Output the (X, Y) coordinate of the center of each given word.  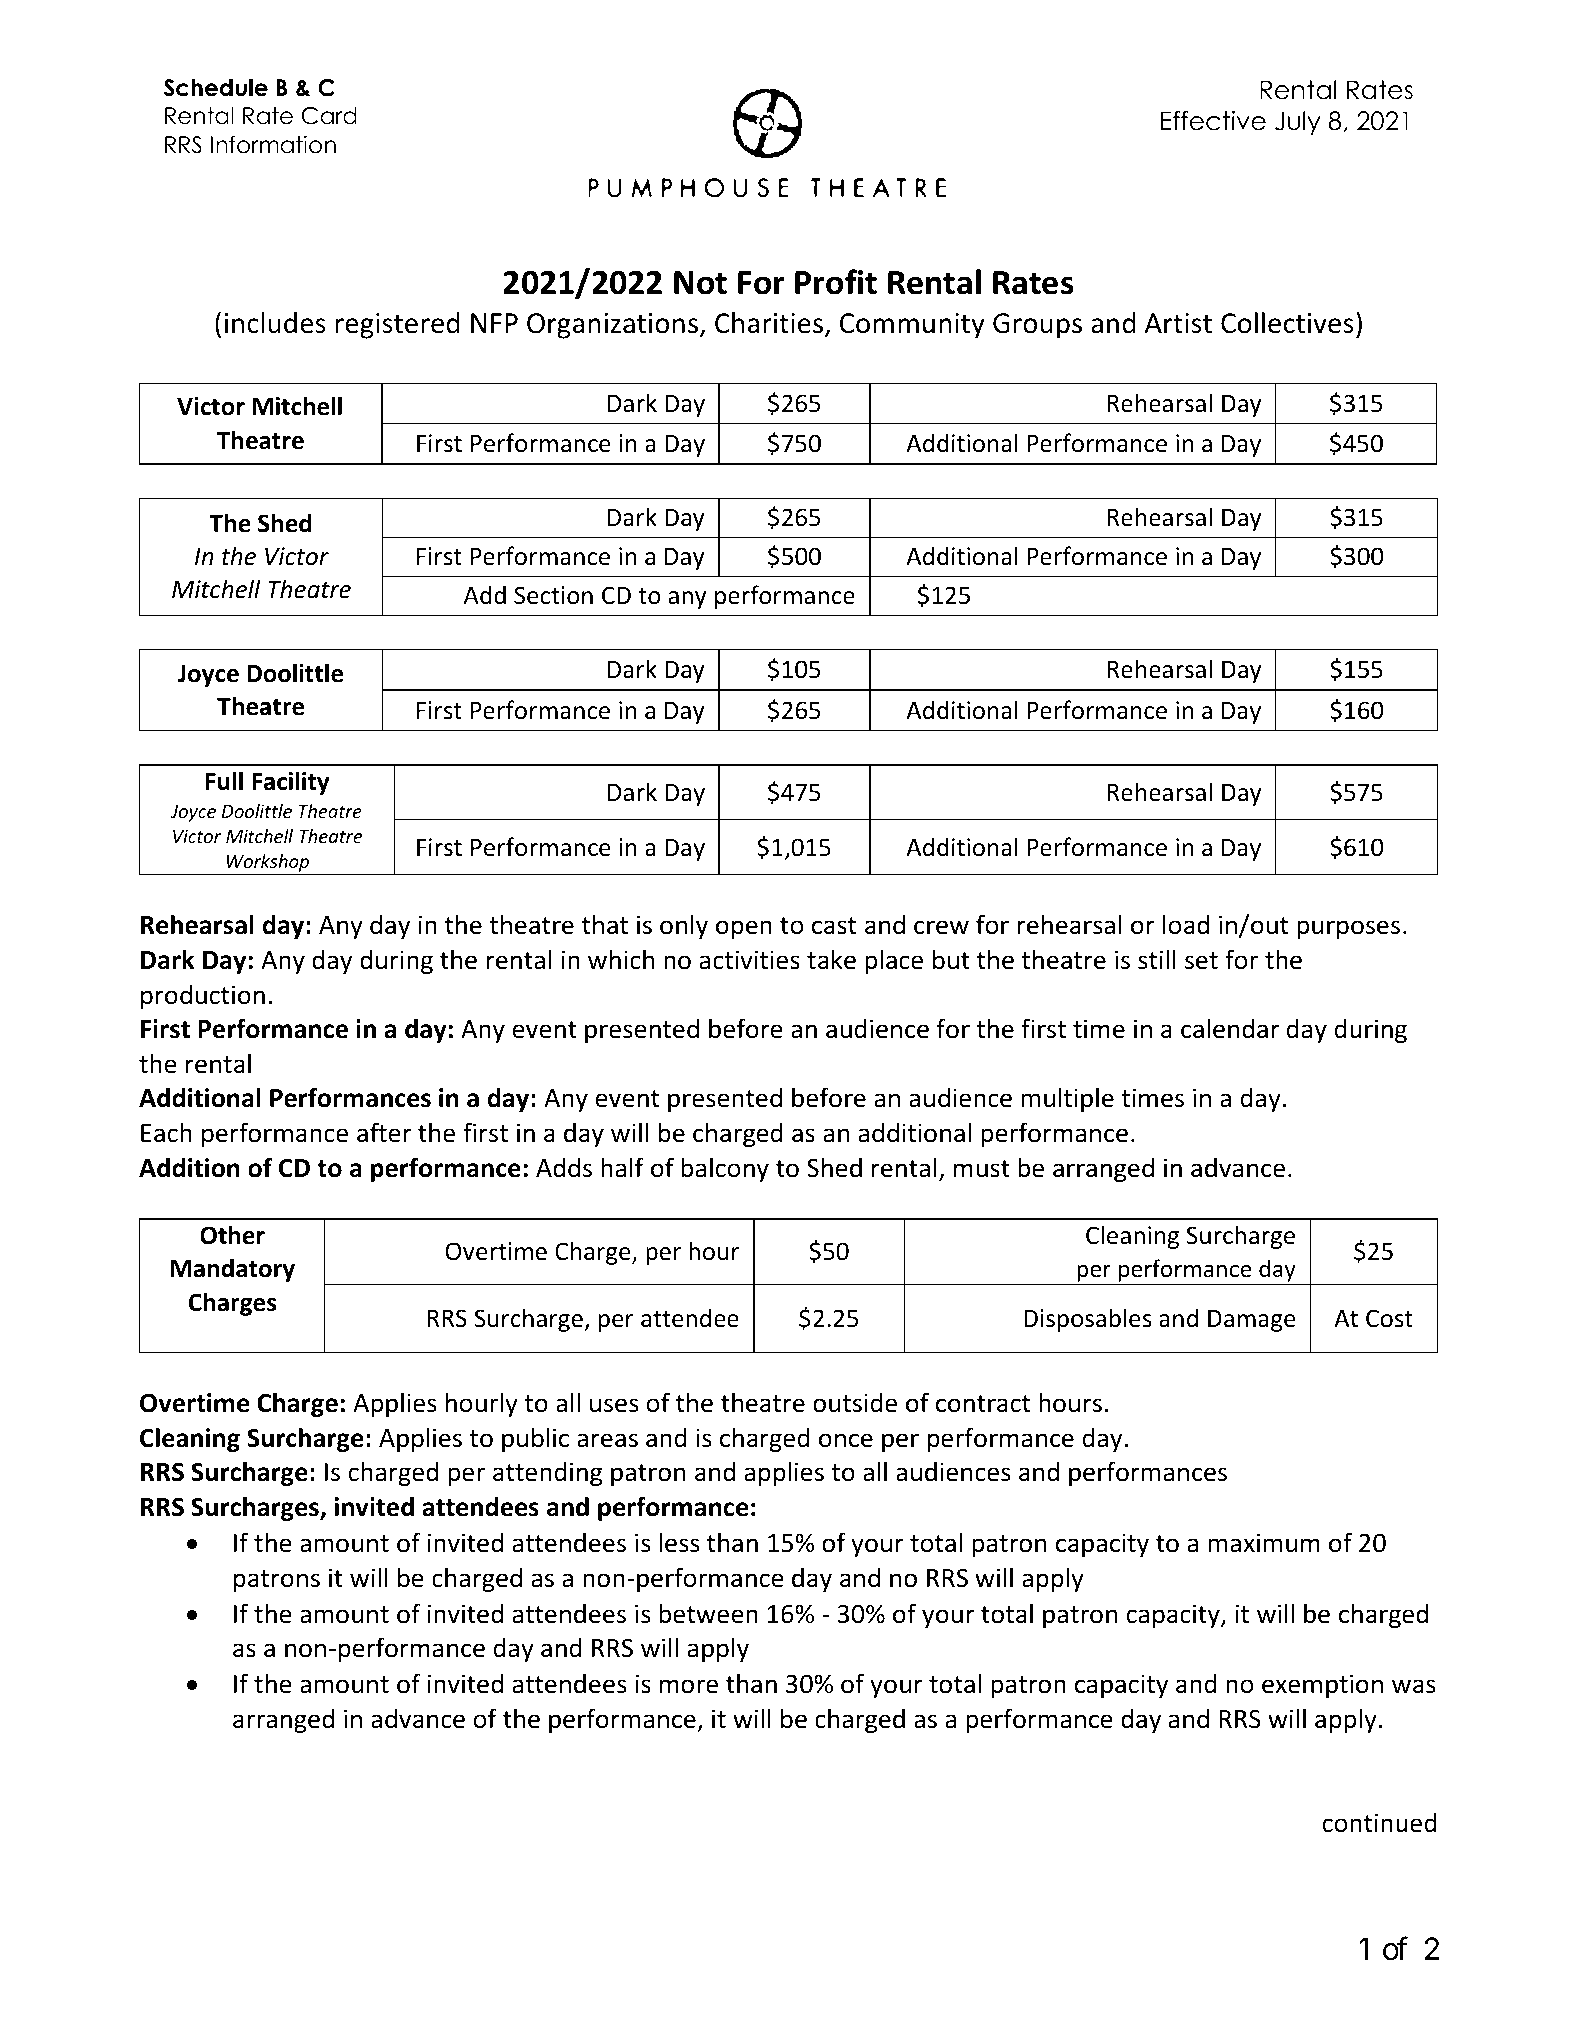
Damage (1252, 1320)
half (622, 1167)
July (1298, 123)
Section (553, 595)
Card (329, 116)
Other (232, 1235)
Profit (836, 282)
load (1186, 924)
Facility (290, 783)
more (689, 1686)
